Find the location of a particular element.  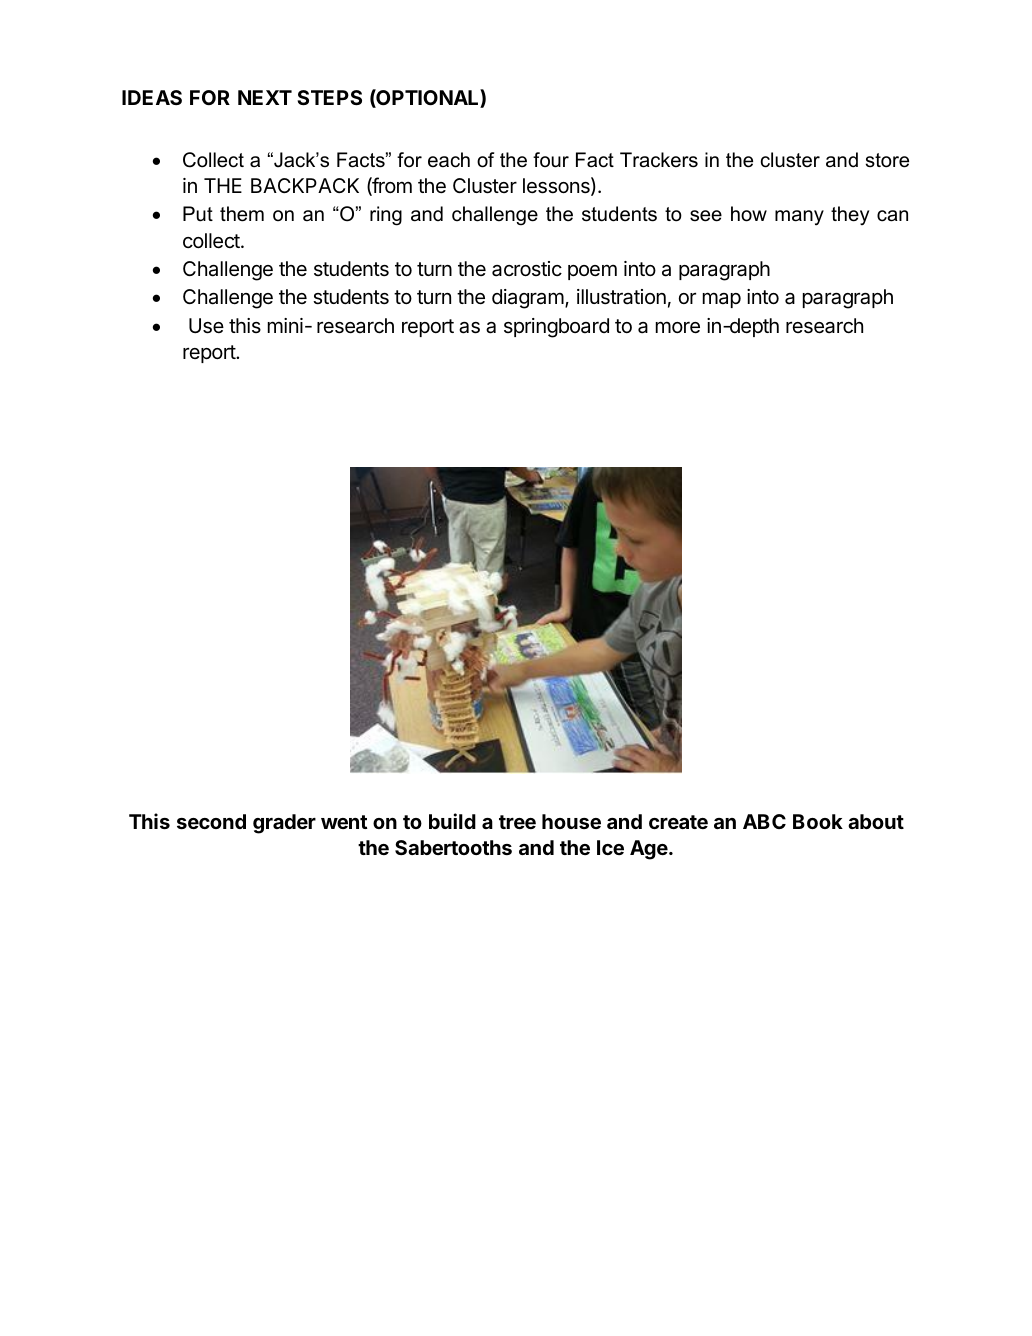

map is located at coordinates (722, 300).
